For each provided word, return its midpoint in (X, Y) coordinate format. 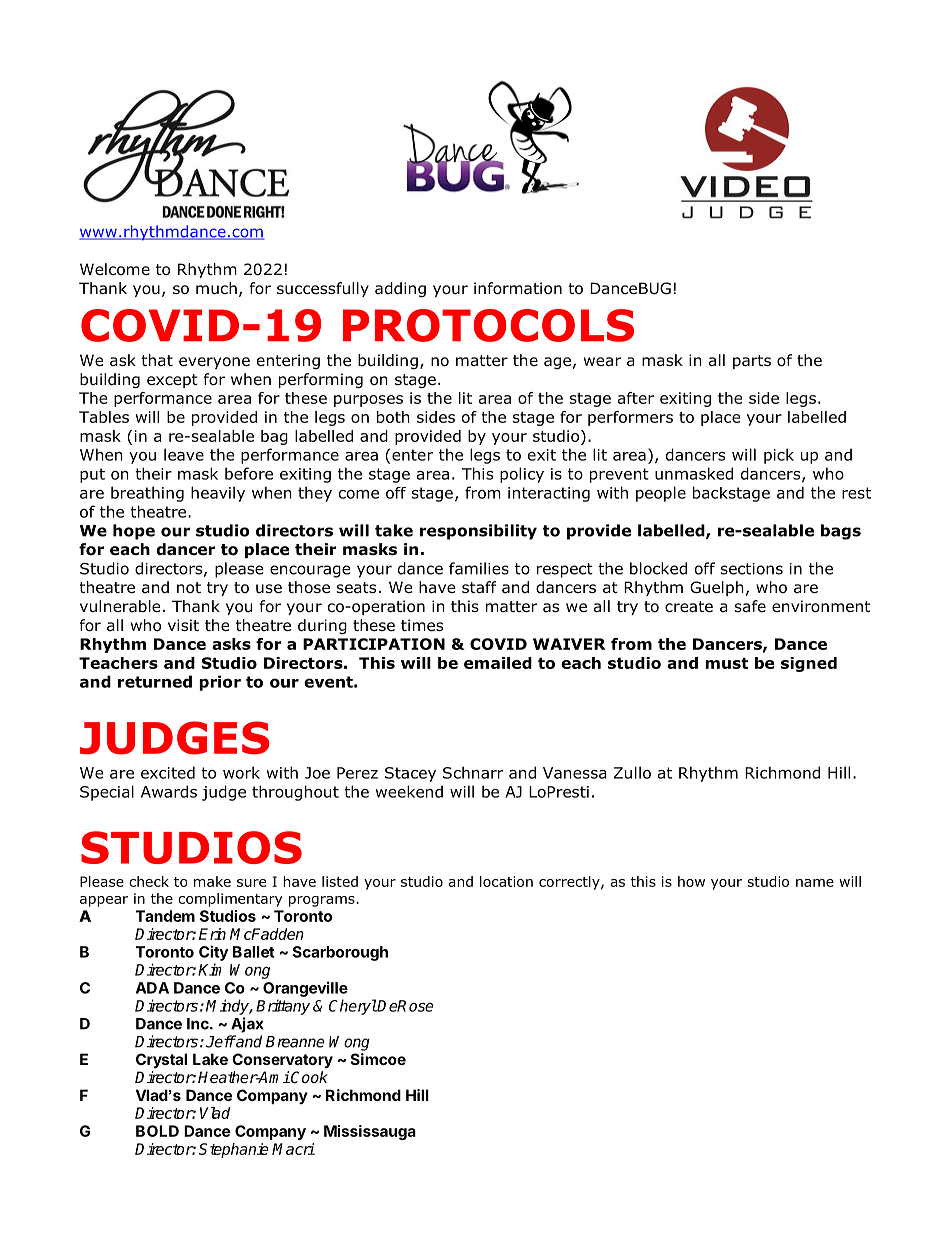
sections (752, 569)
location (506, 881)
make (212, 881)
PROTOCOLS (488, 325)
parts (752, 362)
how (691, 881)
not (189, 588)
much (216, 288)
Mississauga (370, 1132)
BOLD (157, 1131)
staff (479, 587)
